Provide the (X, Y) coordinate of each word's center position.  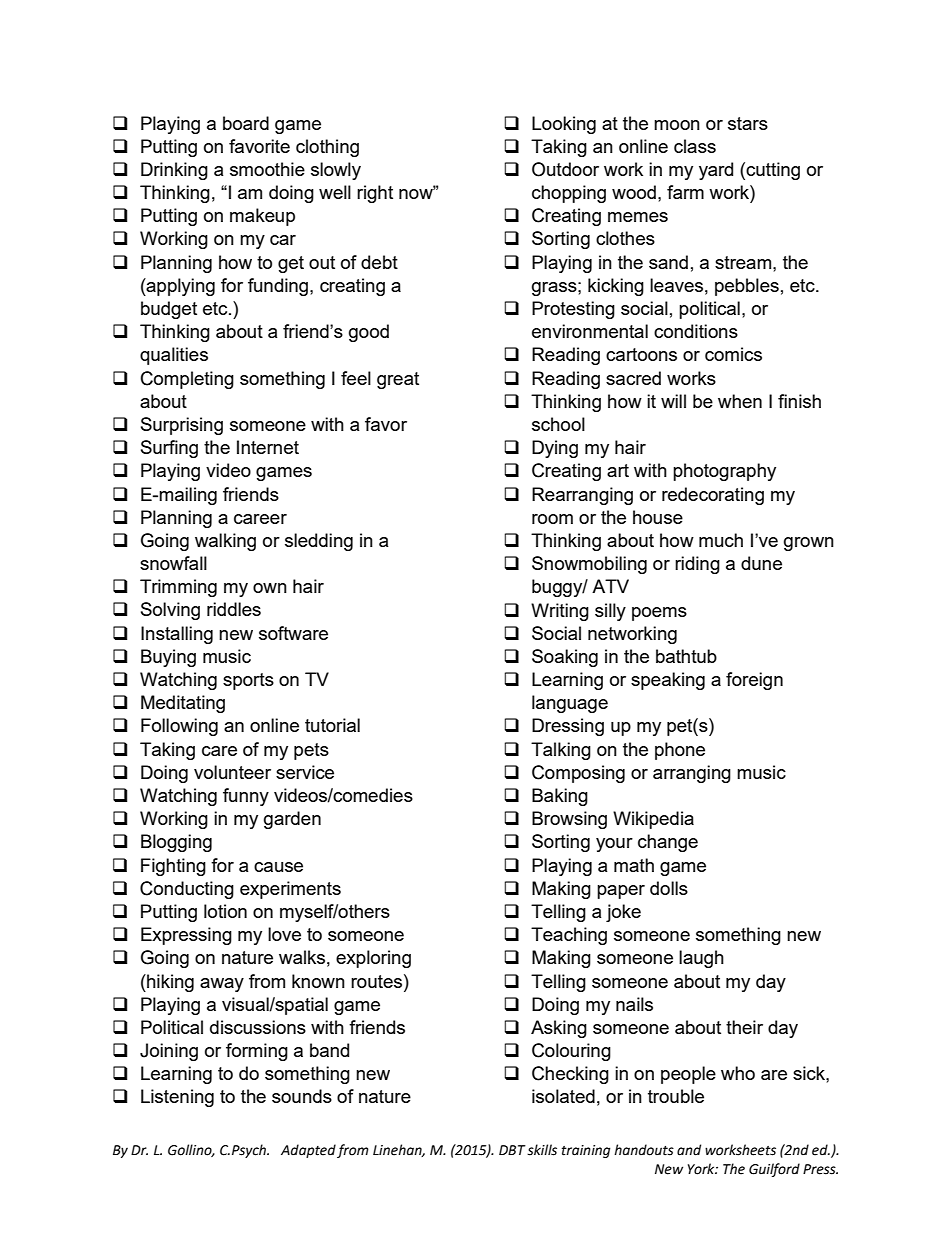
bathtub (686, 656)
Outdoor (565, 169)
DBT (512, 1150)
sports (248, 681)
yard (716, 171)
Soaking (565, 658)
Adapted (308, 1151)
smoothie (267, 169)
